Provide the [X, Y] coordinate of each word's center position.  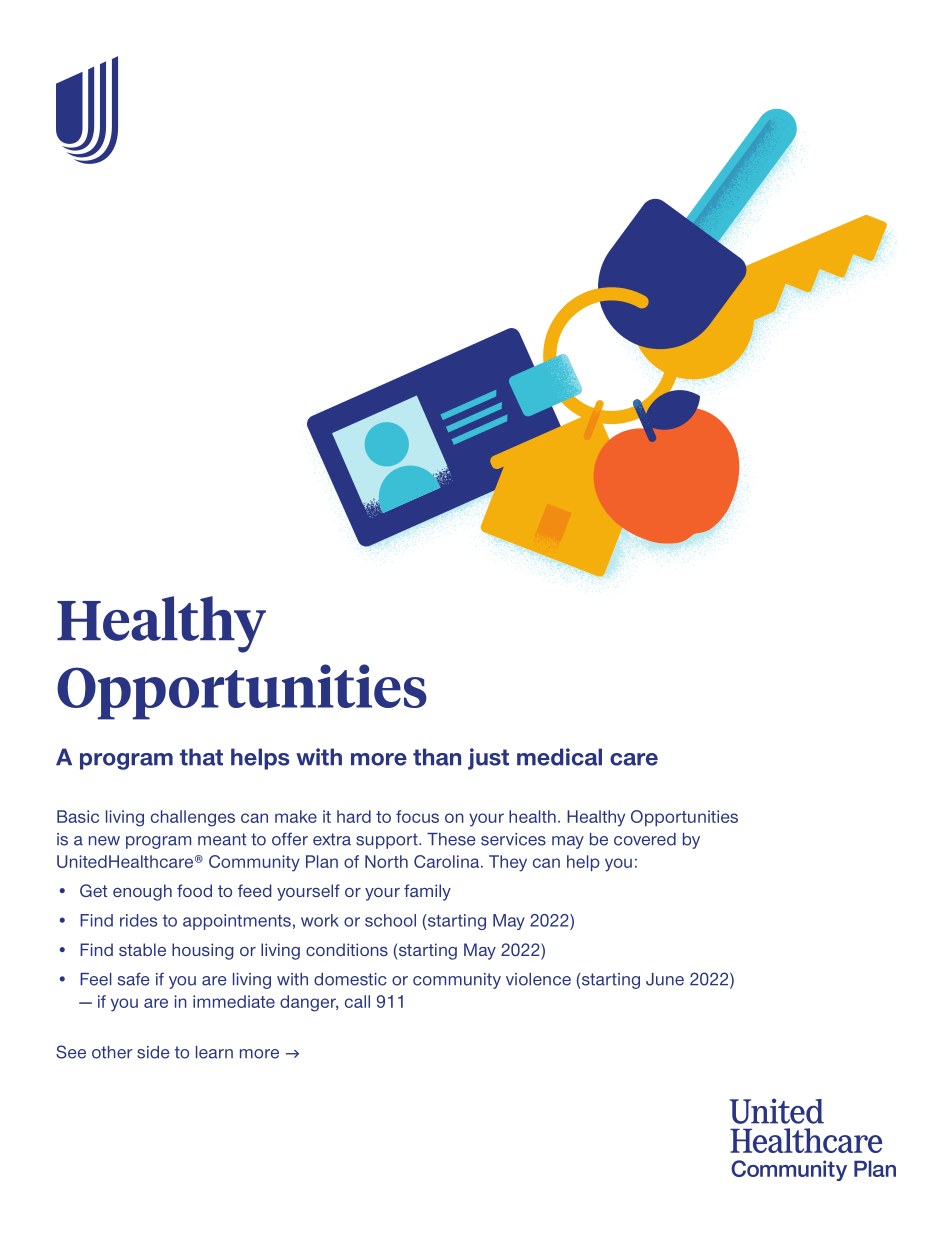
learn [214, 1052]
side [153, 1052]
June [665, 979]
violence [538, 979]
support [388, 841]
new [104, 841]
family [427, 892]
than [437, 757]
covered [645, 839]
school [390, 920]
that [201, 757]
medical [559, 757]
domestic [350, 979]
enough [142, 892]
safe [134, 979]
